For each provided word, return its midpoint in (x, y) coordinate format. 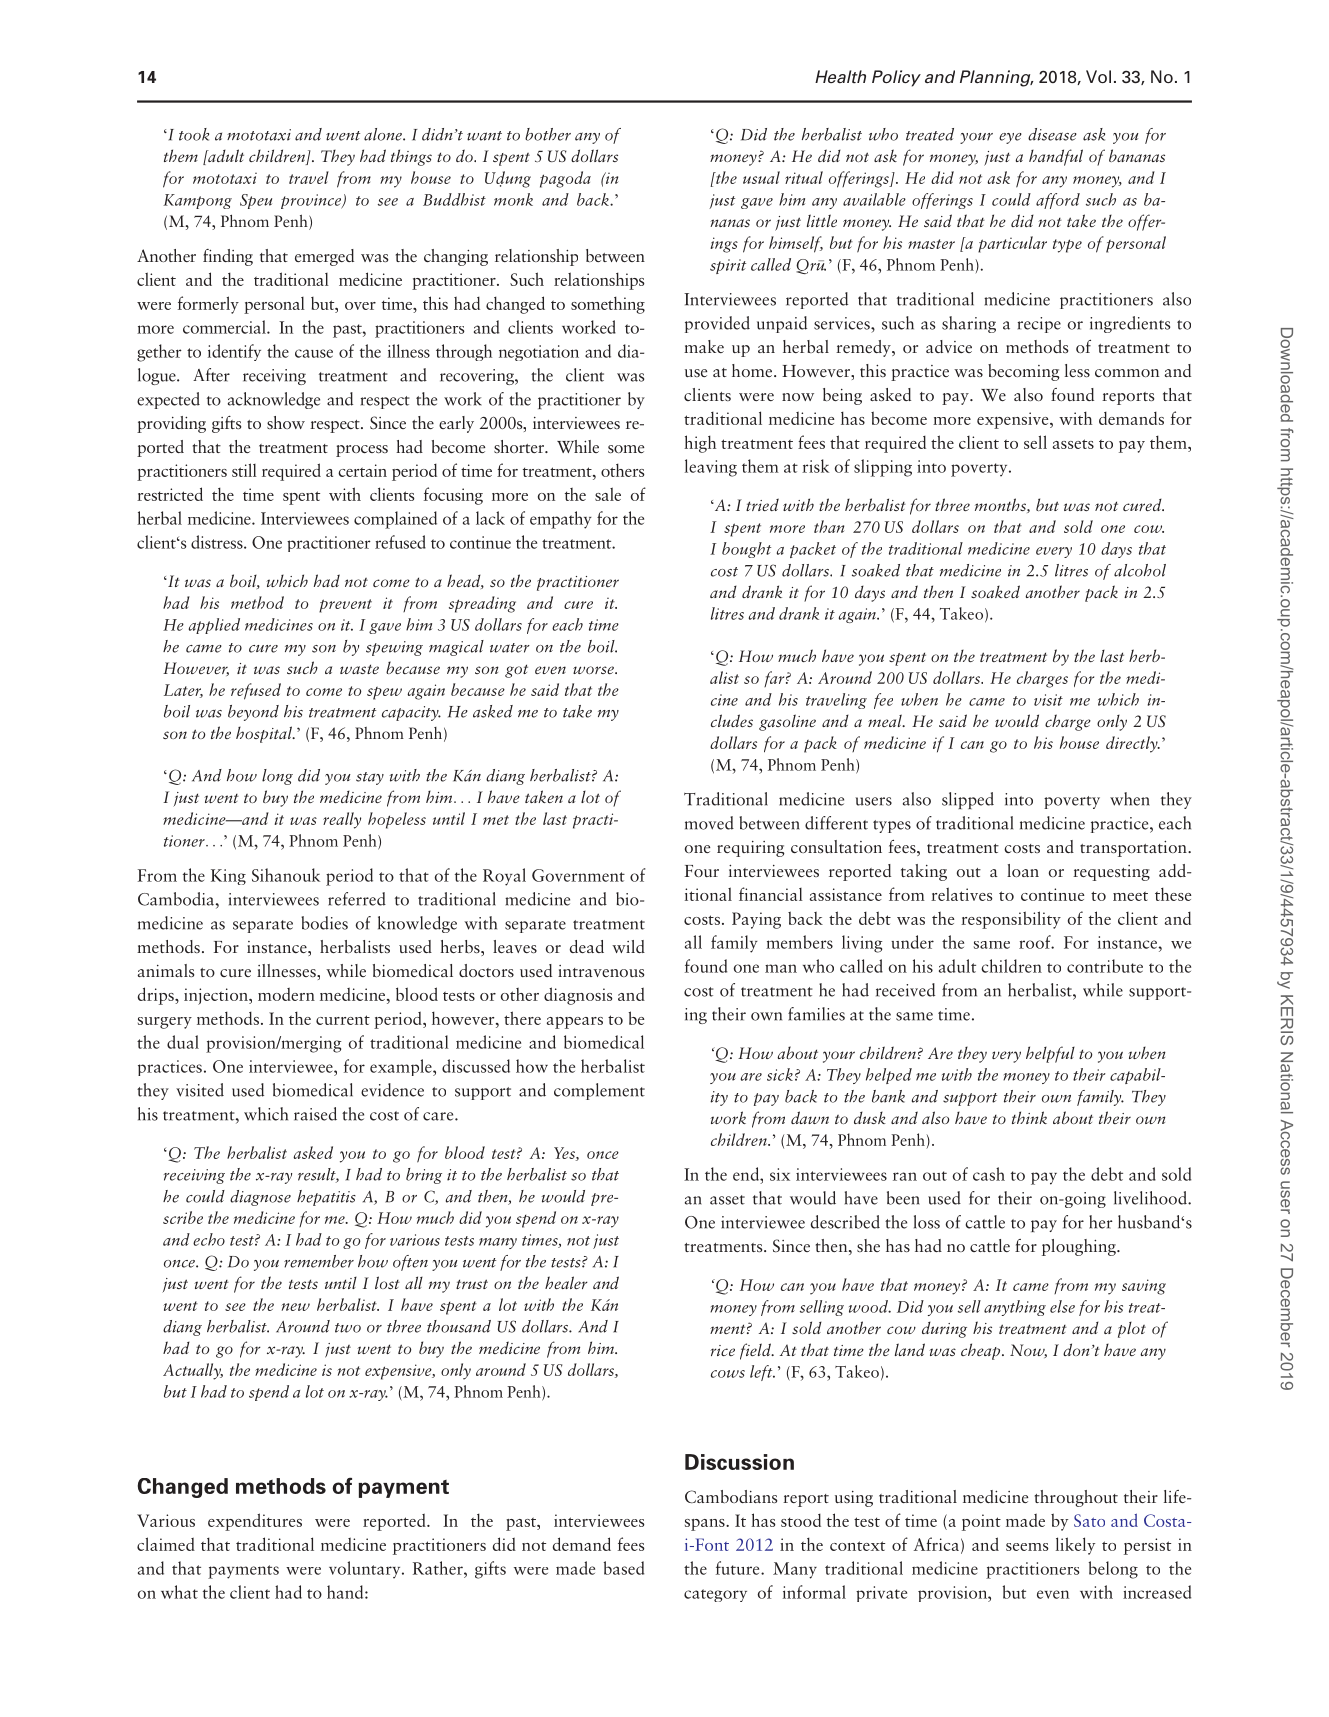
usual (761, 177)
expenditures (255, 1522)
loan (1023, 870)
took (194, 134)
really (342, 820)
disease (1052, 134)
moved (709, 823)
